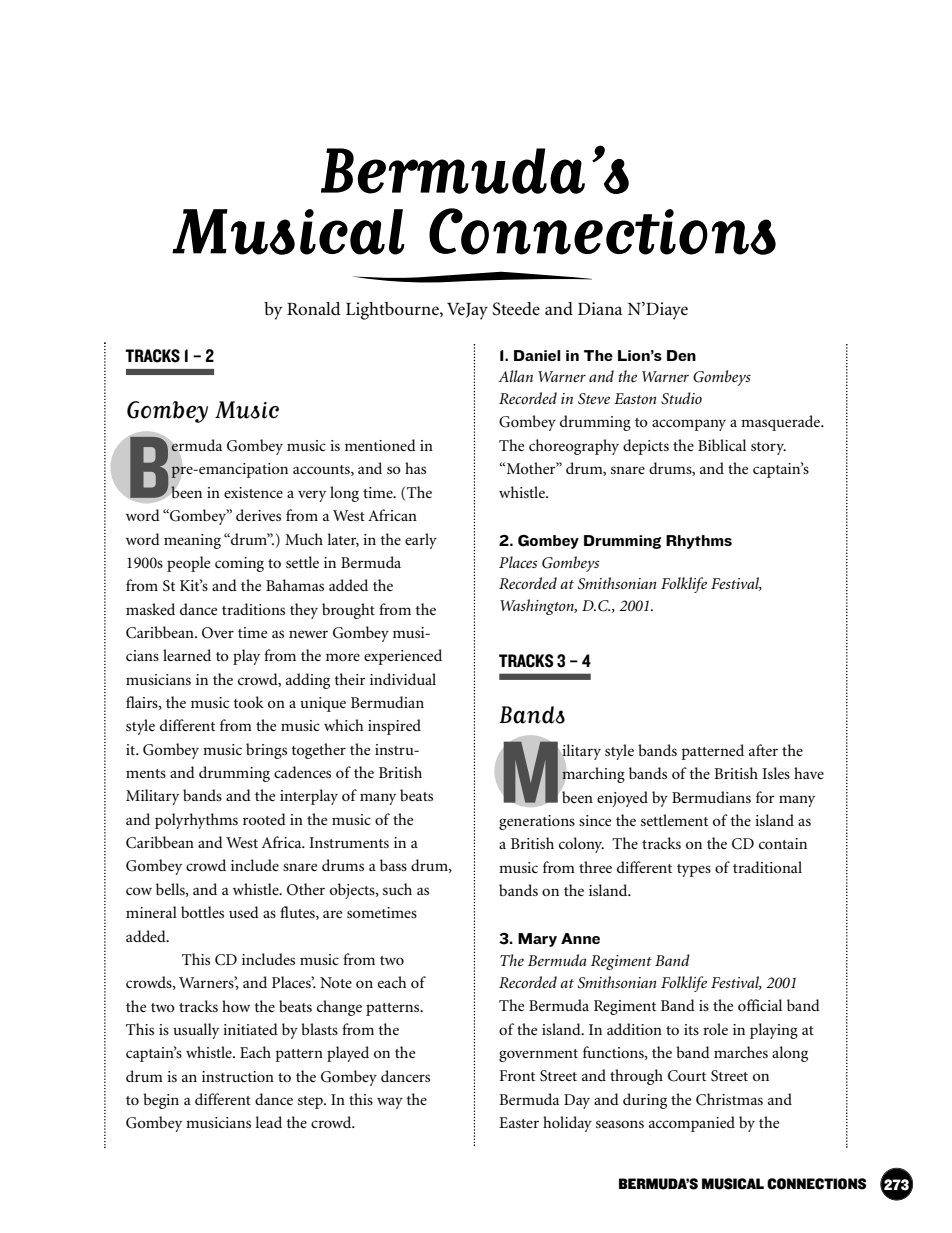 This screenshot has width=952, height=1233. I want to click on early, so click(421, 541).
